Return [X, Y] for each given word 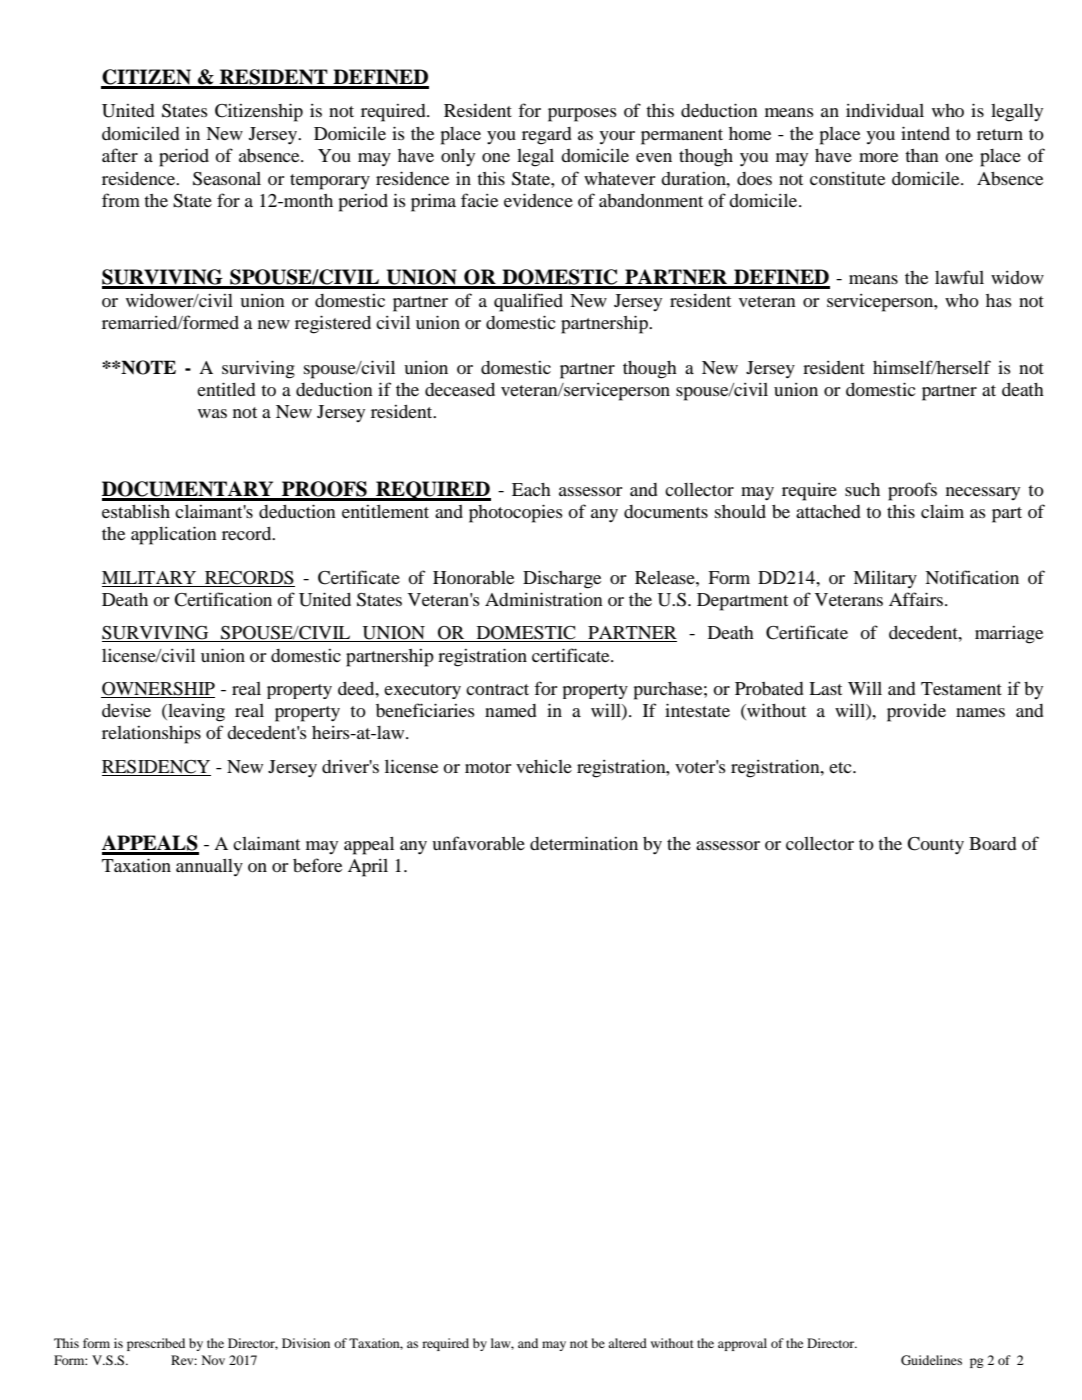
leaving [195, 713]
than [922, 155]
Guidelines [931, 1360]
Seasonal [227, 179]
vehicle [544, 766]
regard [547, 136]
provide [916, 713]
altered [627, 1343]
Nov [213, 1360]
